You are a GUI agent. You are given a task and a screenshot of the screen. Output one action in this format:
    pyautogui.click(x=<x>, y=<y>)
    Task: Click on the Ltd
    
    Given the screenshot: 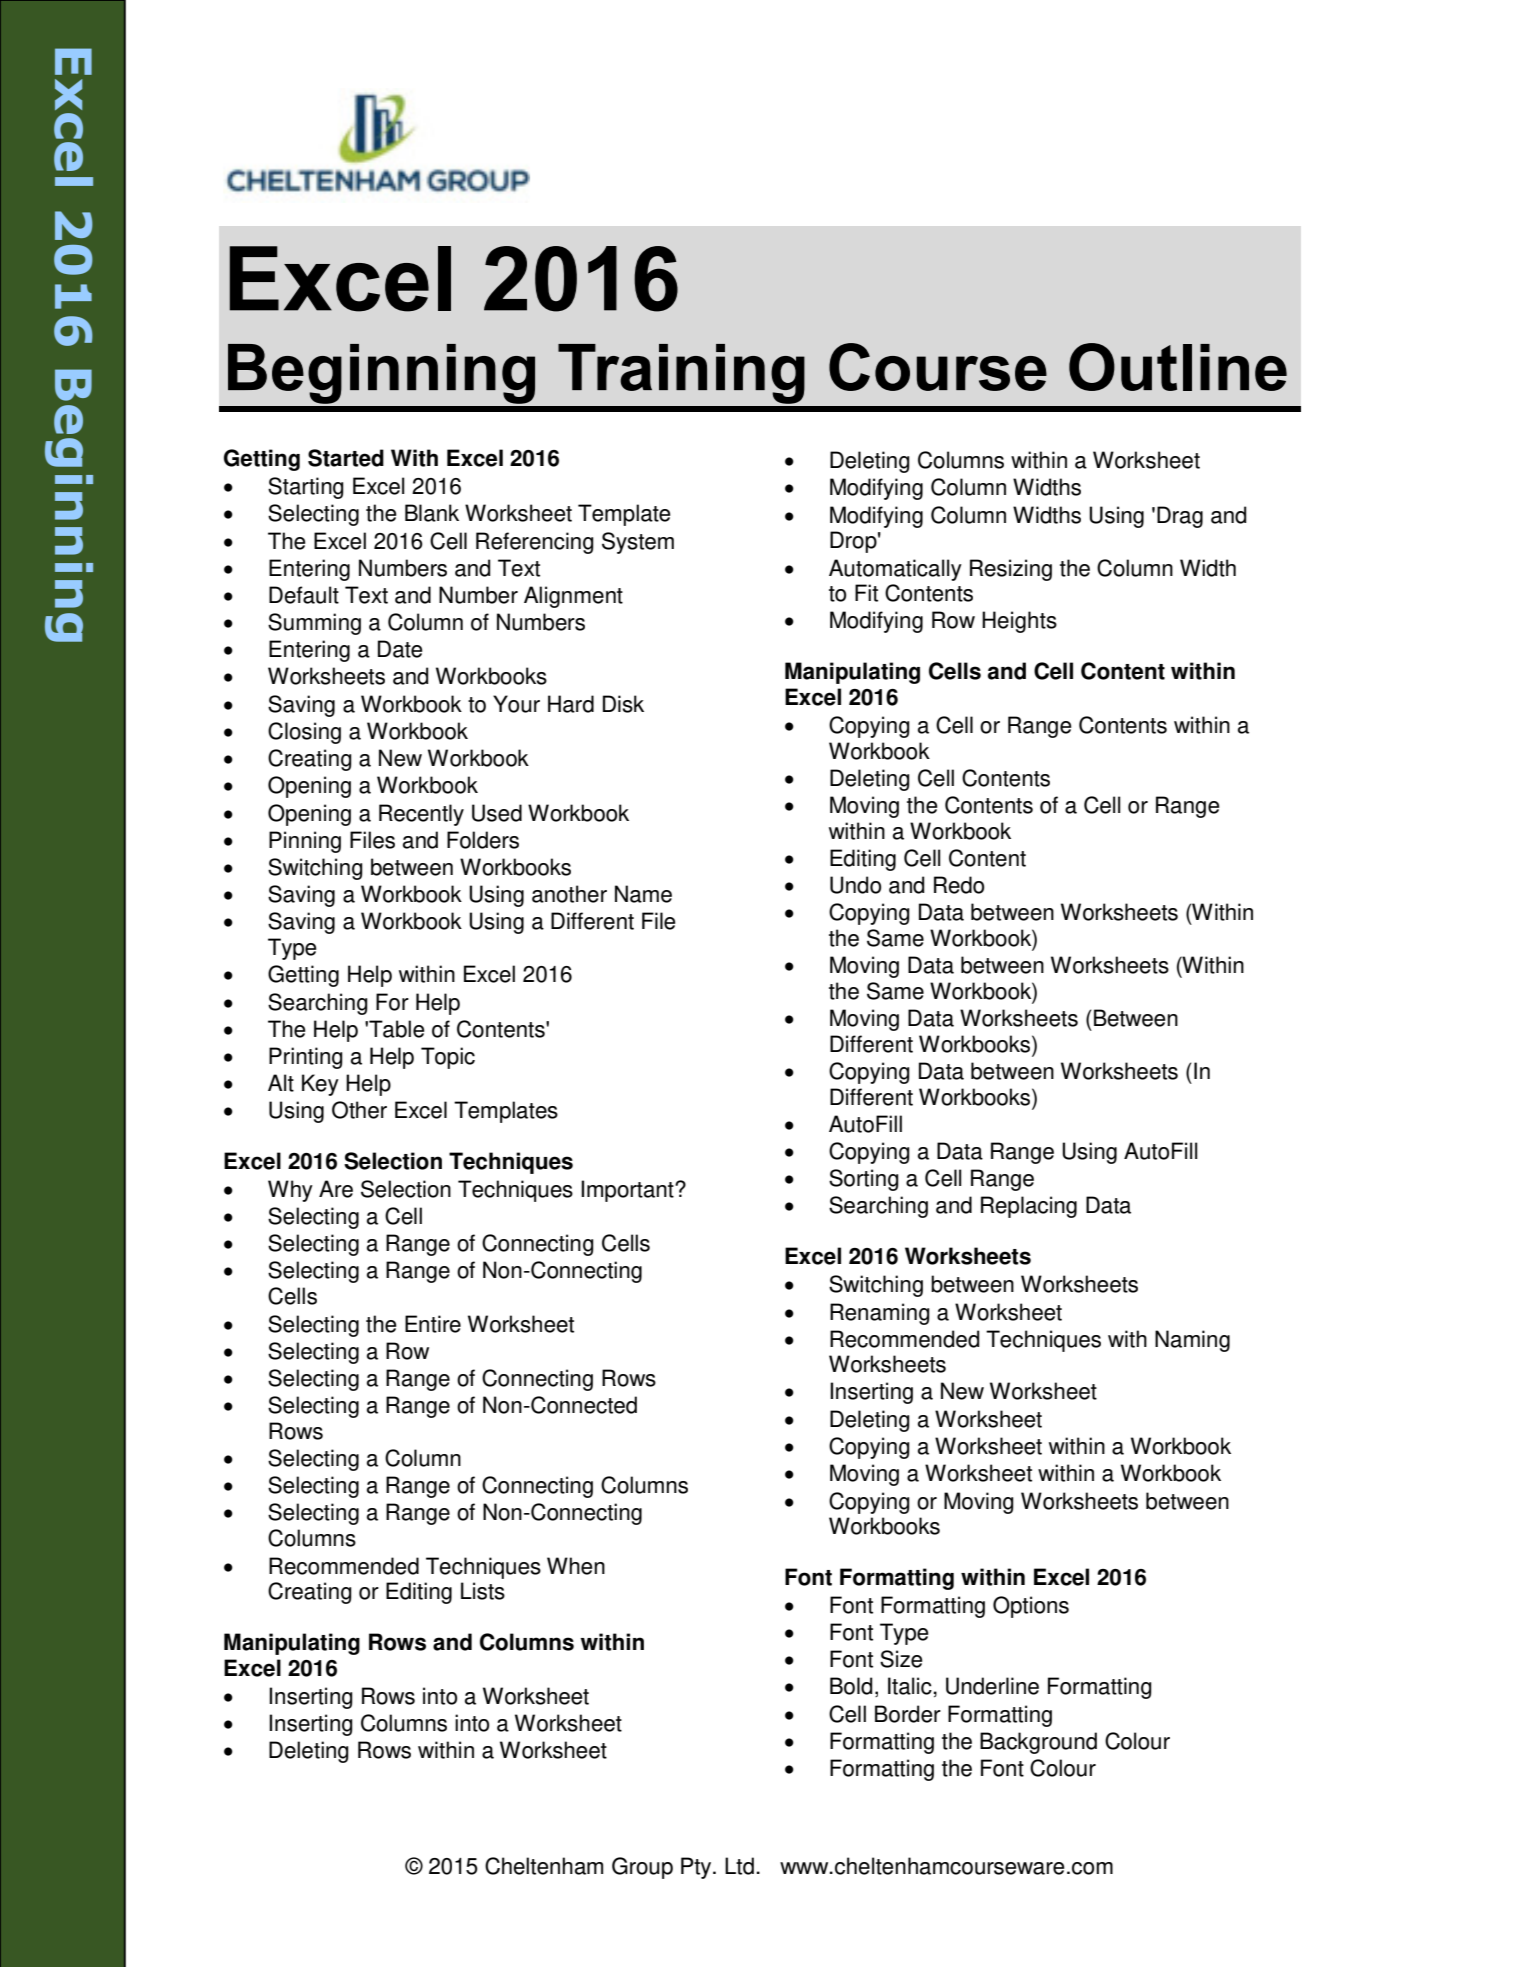 What is the action you would take?
    pyautogui.click(x=739, y=1866)
